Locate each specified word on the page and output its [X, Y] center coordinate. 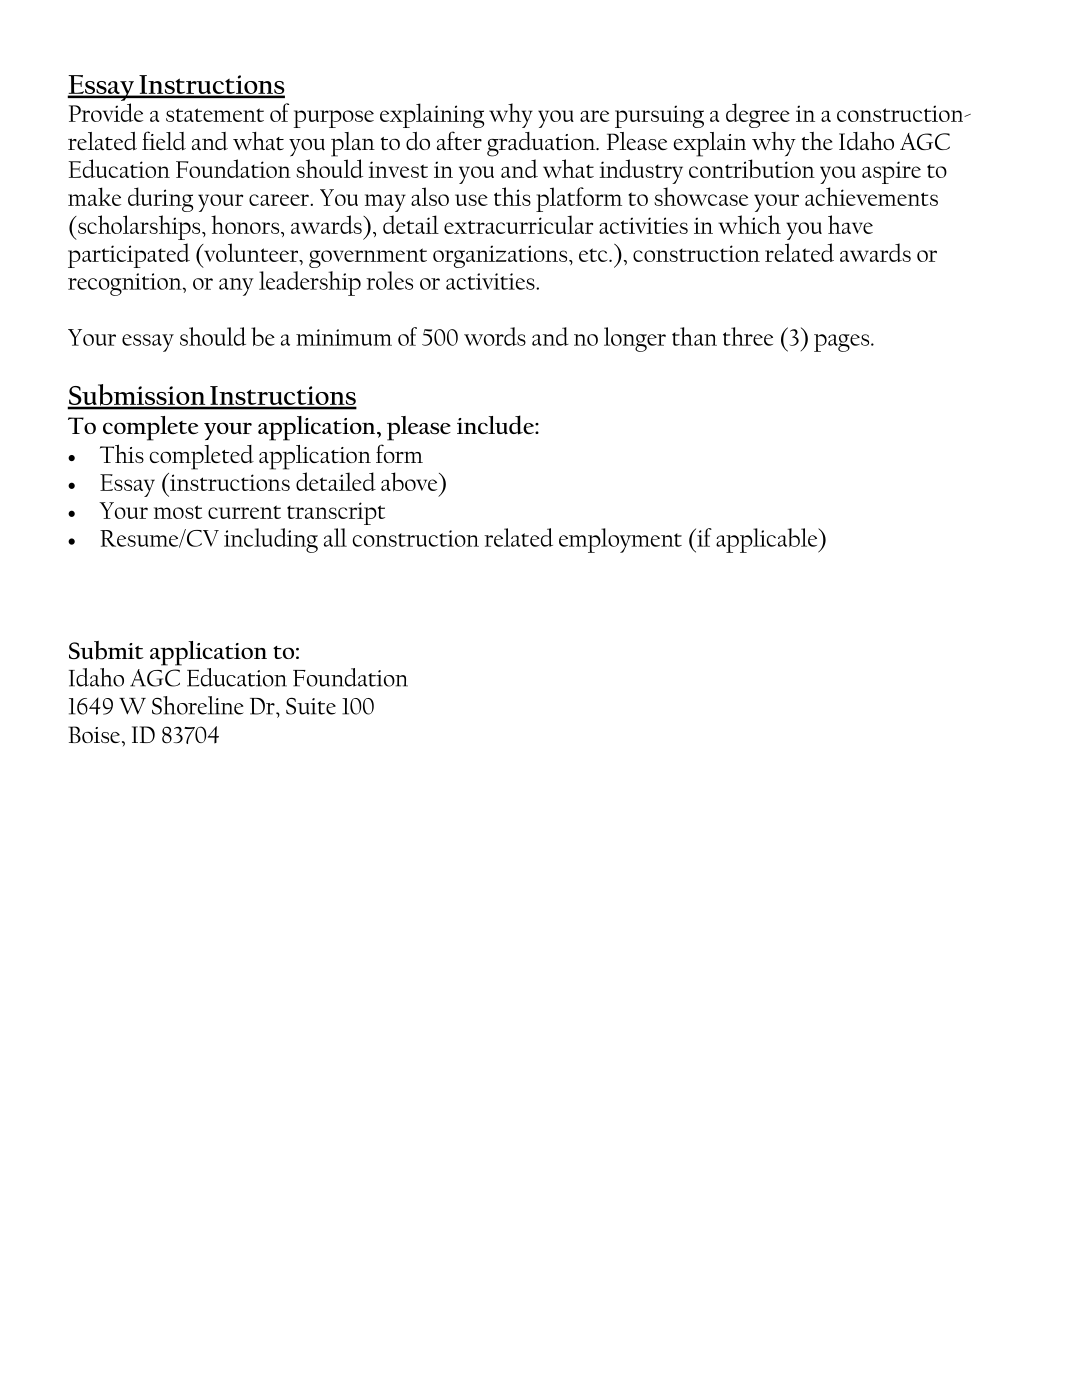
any [236, 287]
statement [215, 115]
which [749, 224]
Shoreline [198, 705]
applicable [768, 540]
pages [843, 343]
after [459, 140]
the [817, 141]
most [178, 512]
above [410, 482]
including [271, 540]
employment [620, 540]
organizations [501, 256]
